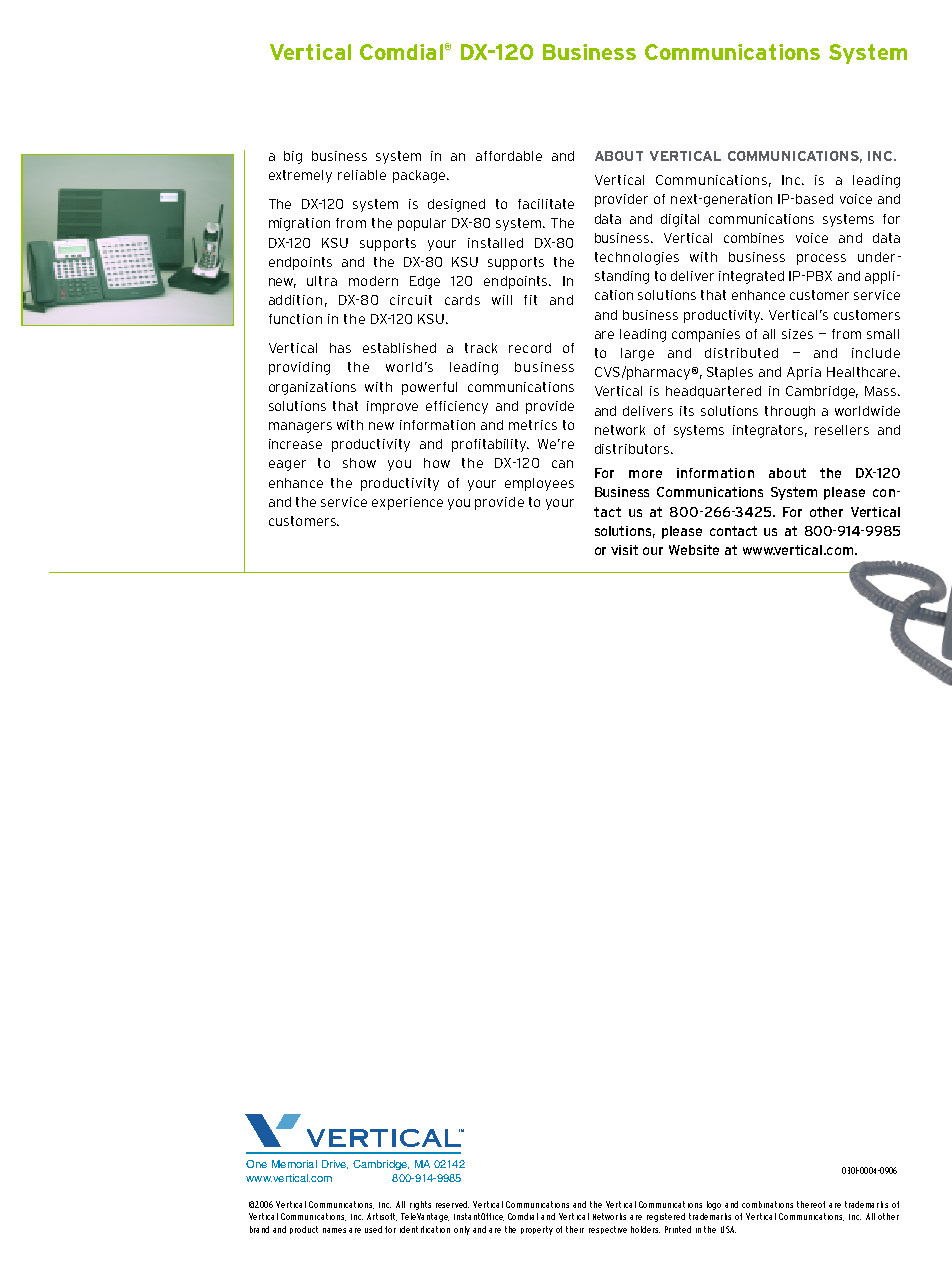  I want to click on experience, so click(407, 503).
